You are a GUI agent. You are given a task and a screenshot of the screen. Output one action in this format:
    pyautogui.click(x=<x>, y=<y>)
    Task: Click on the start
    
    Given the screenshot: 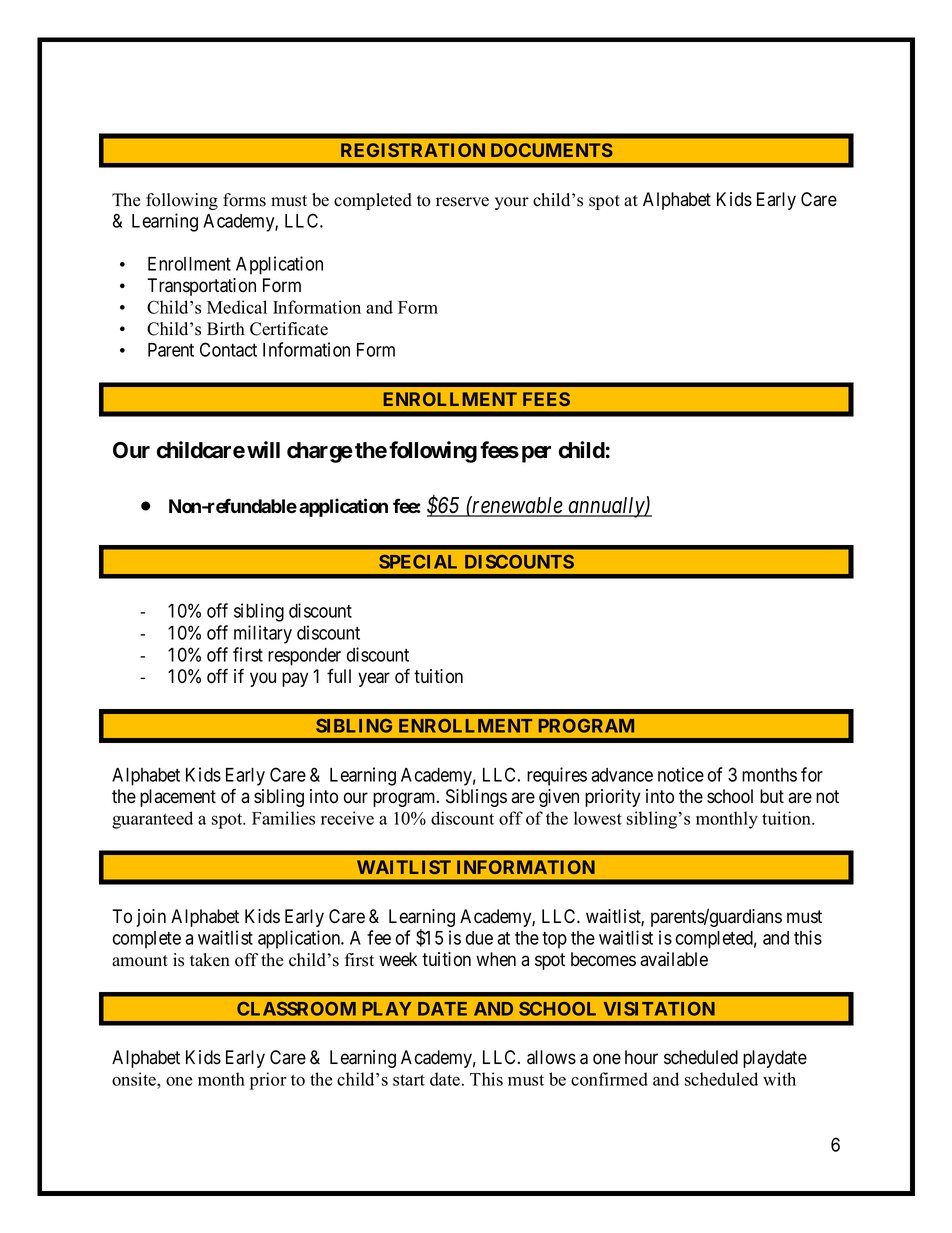 What is the action you would take?
    pyautogui.click(x=409, y=1080)
